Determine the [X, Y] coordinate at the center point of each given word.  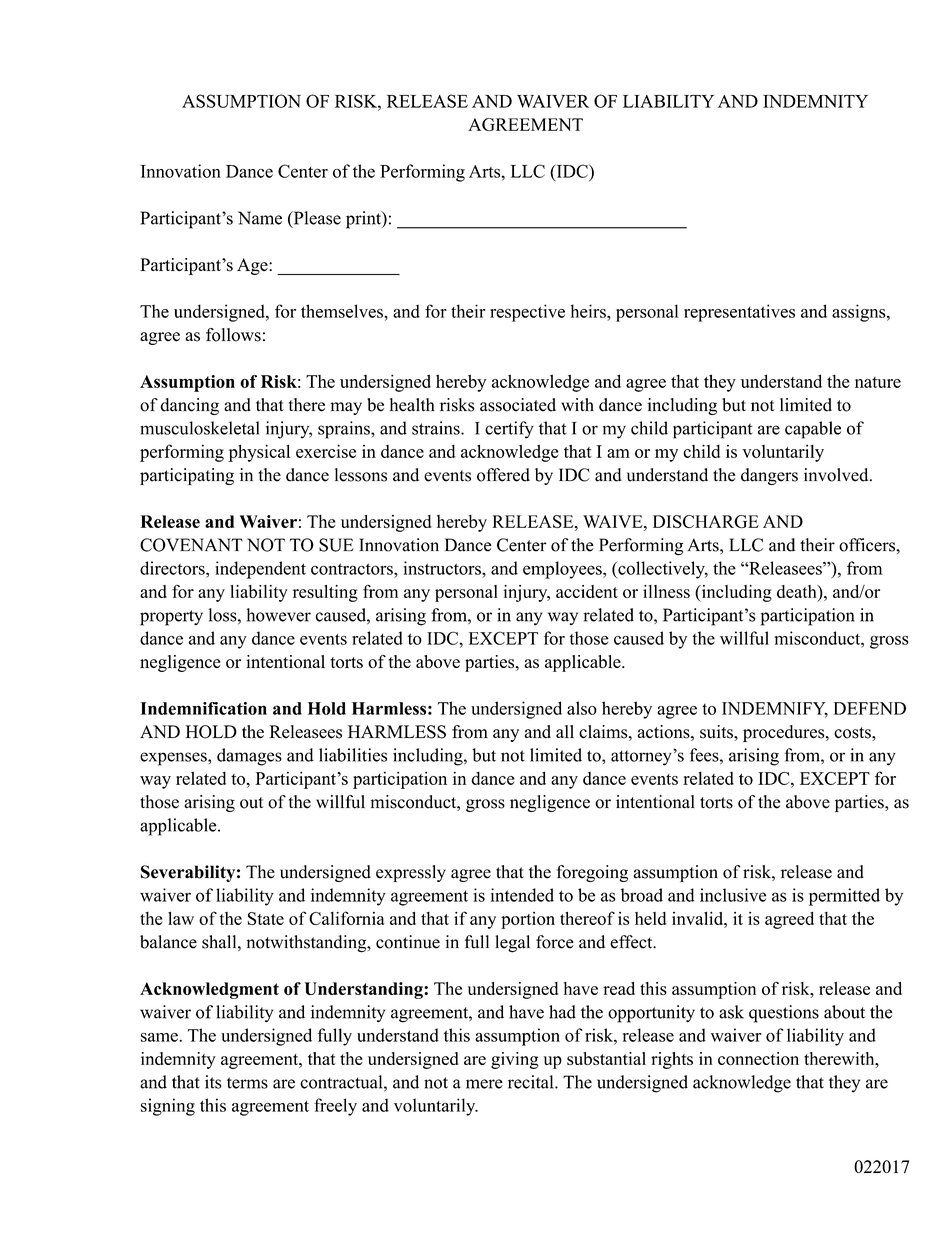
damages [249, 757]
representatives [739, 313]
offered [503, 475]
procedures [785, 733]
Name [260, 218]
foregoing [592, 873]
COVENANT [191, 545]
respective [527, 313]
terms [247, 1083]
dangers [769, 476]
